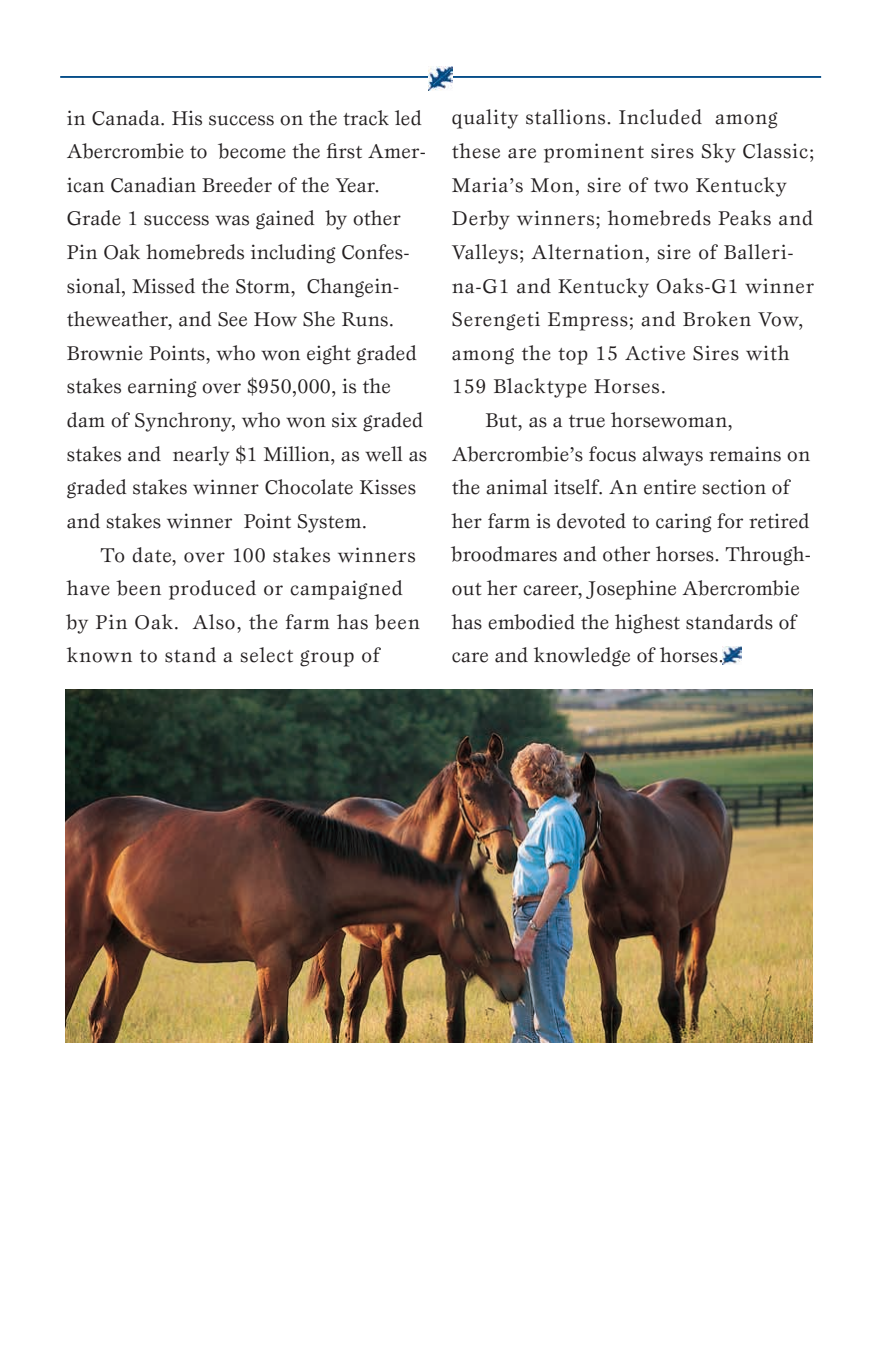  What do you see at coordinates (344, 420) in the screenshot?
I see `six` at bounding box center [344, 420].
